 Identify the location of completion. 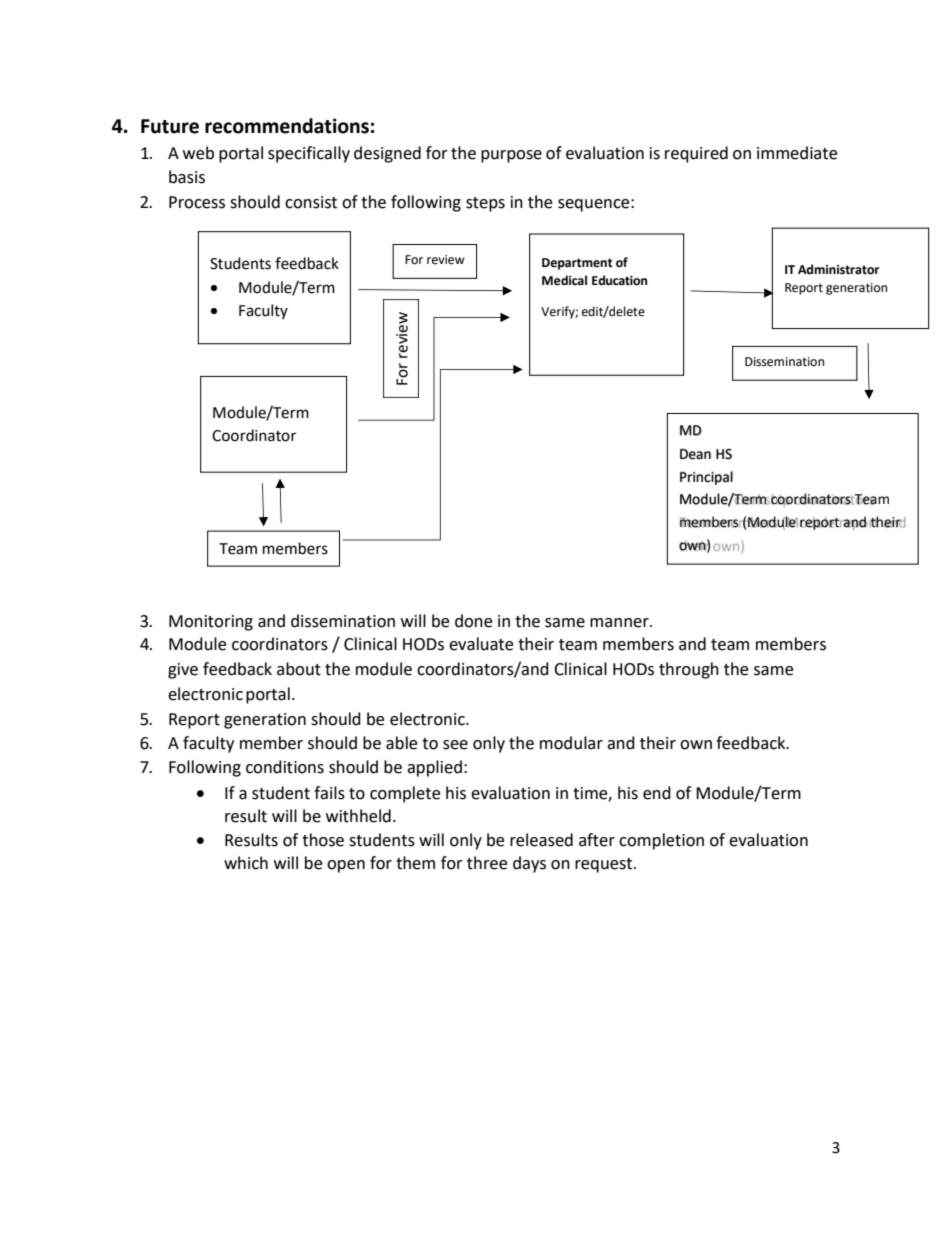
(661, 841).
